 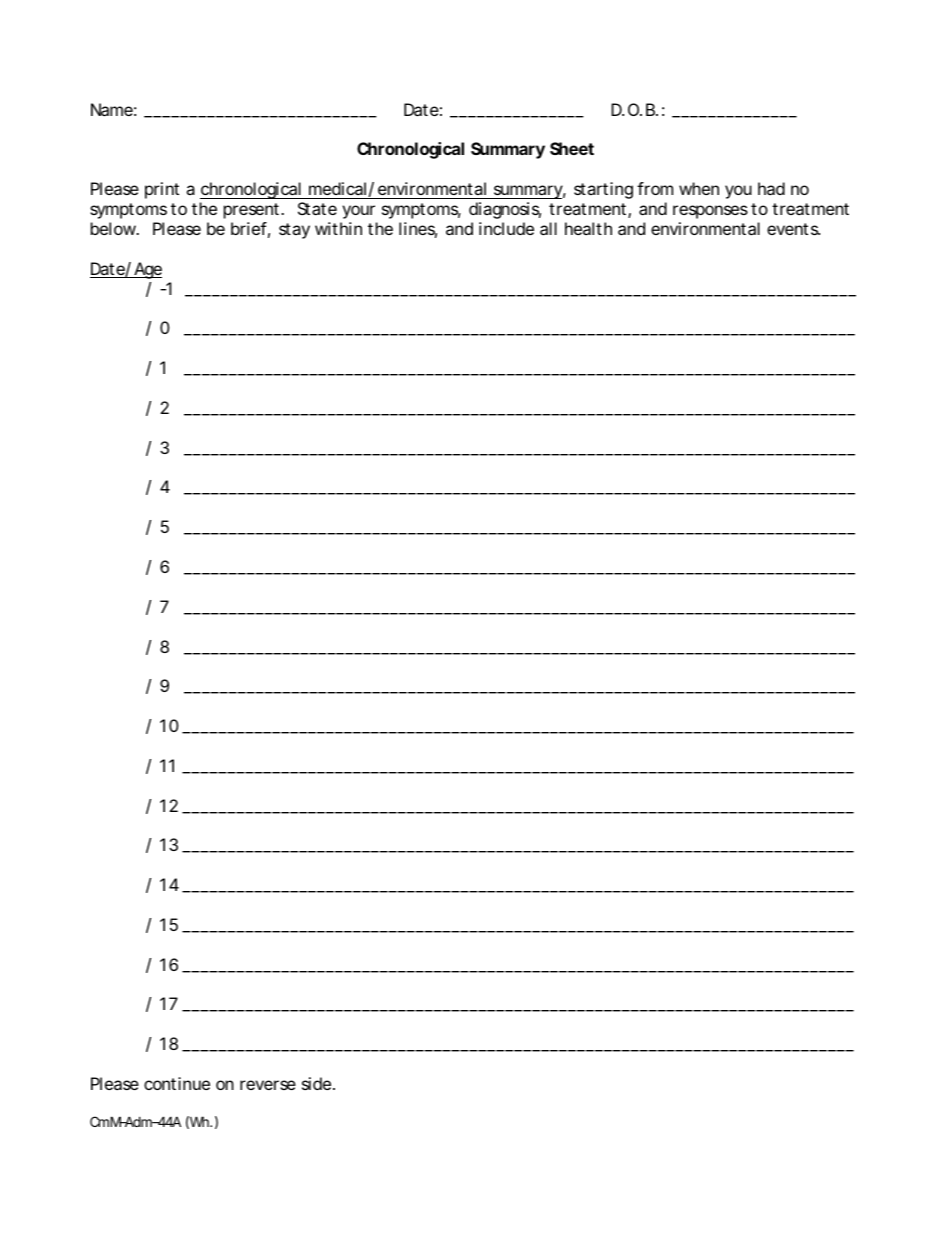 I want to click on below, so click(x=115, y=228).
